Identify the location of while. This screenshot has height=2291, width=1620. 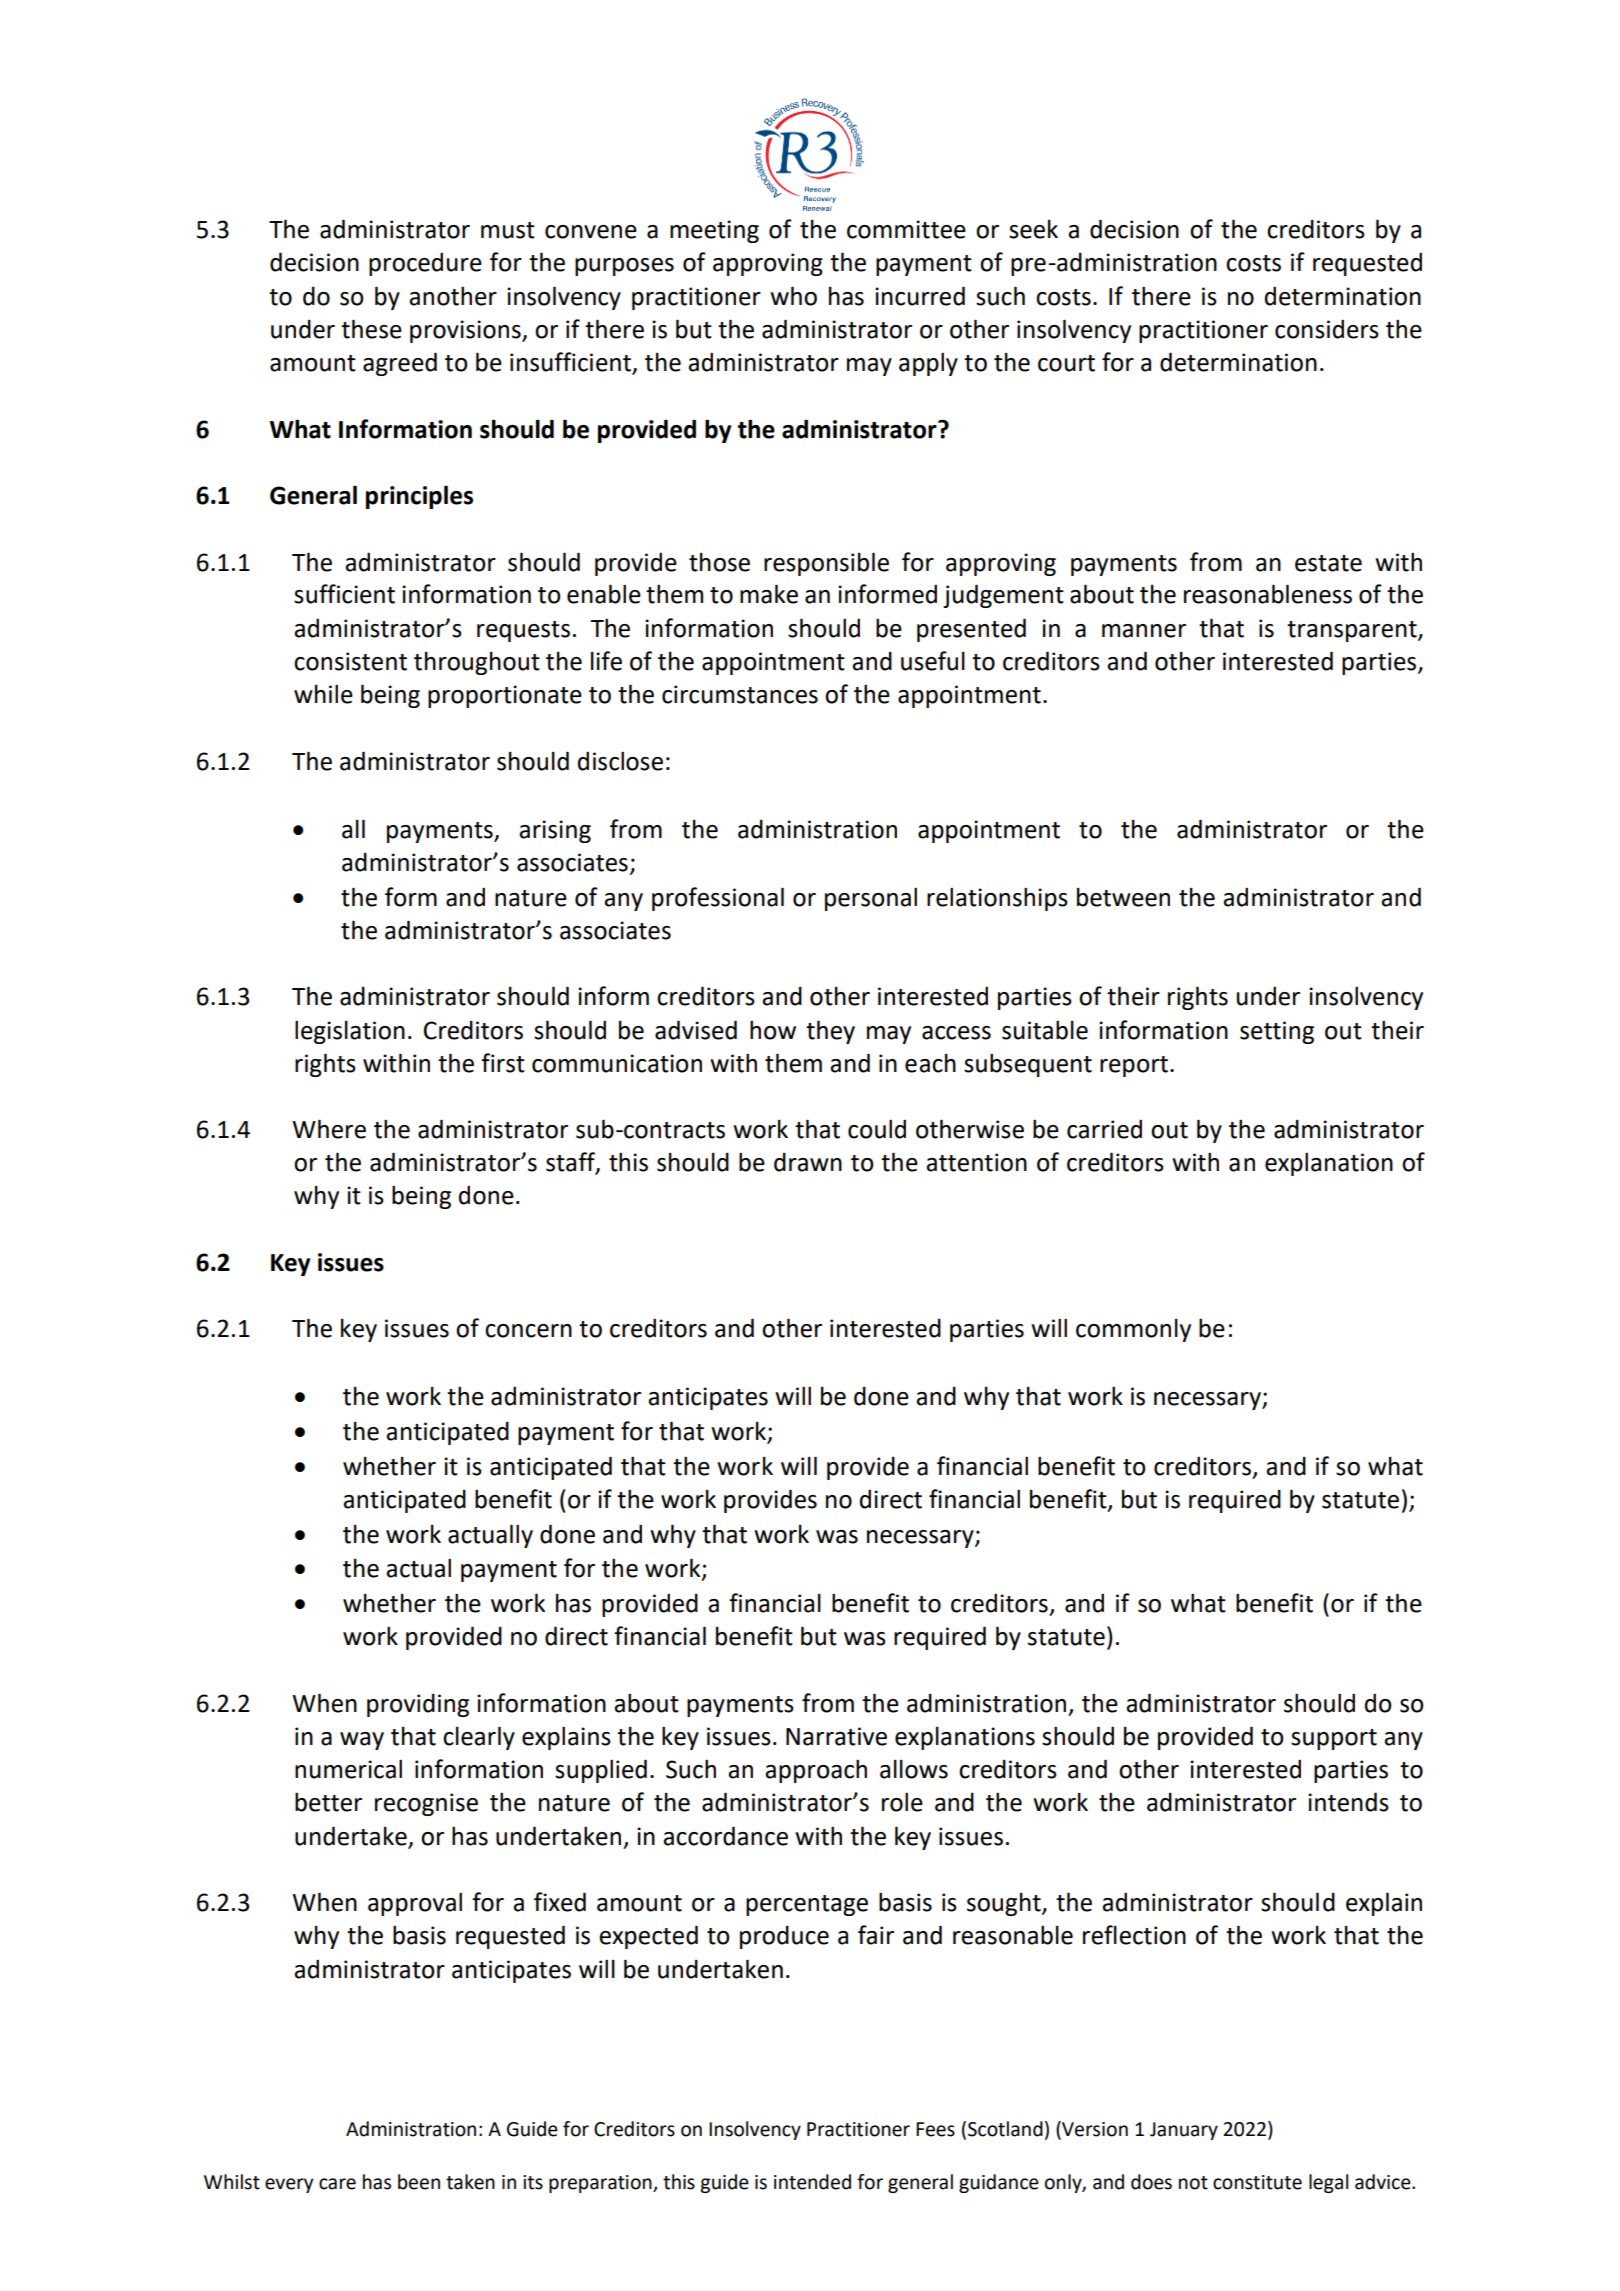
(323, 694).
